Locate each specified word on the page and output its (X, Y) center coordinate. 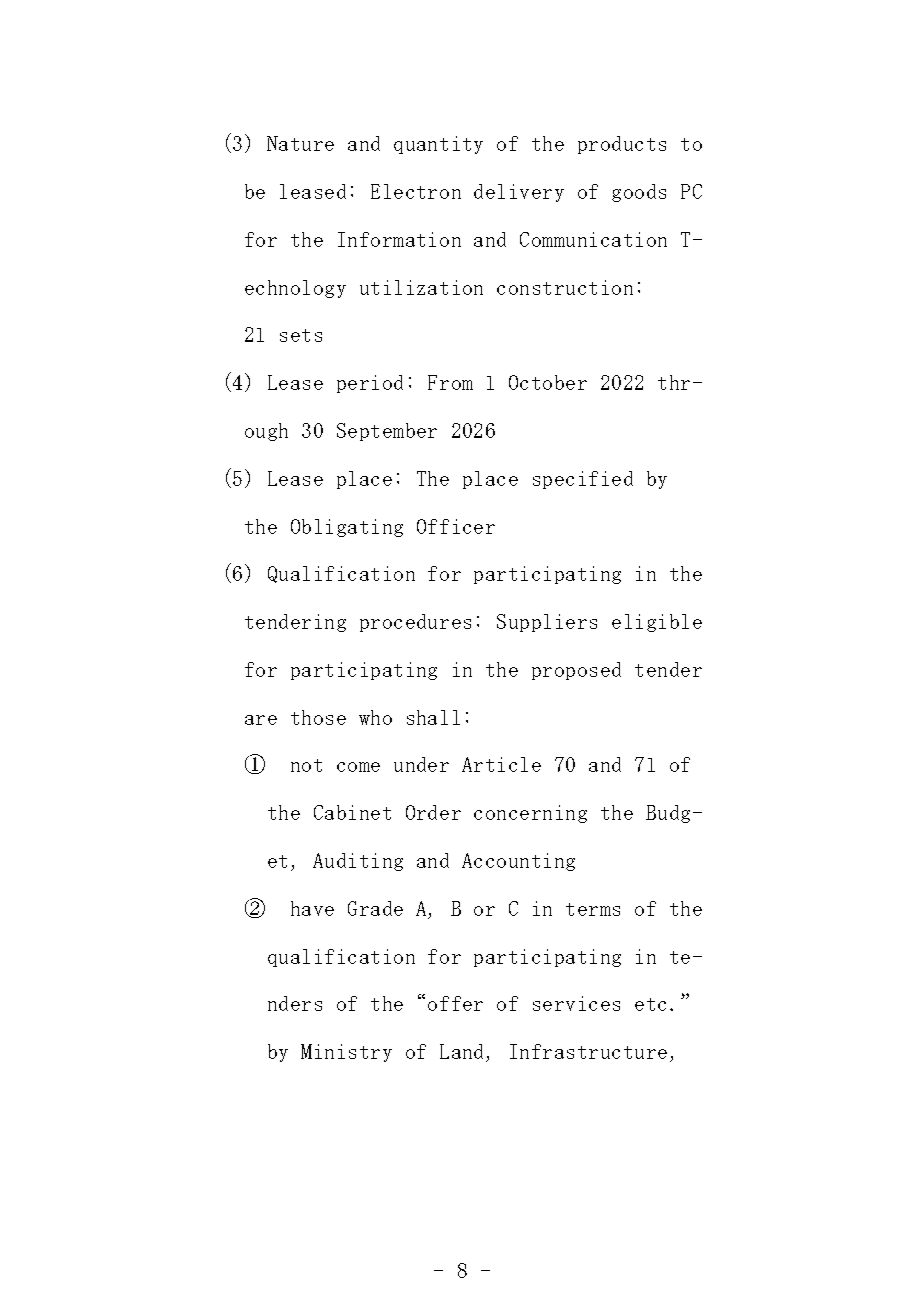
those (318, 717)
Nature (300, 143)
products (622, 145)
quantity (438, 145)
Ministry (346, 1053)
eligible (657, 623)
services (576, 1003)
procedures (415, 623)
